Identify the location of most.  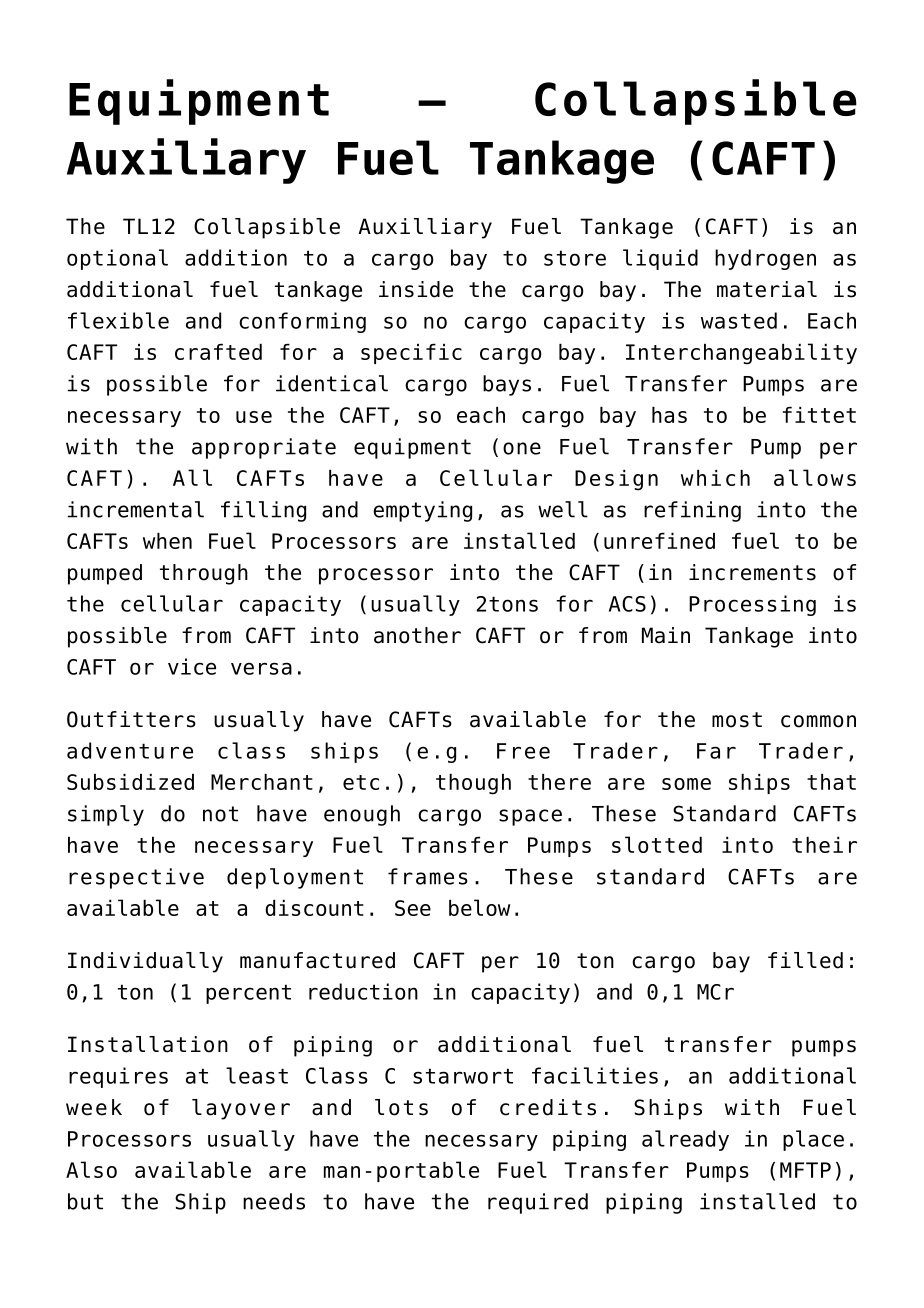
(737, 720).
